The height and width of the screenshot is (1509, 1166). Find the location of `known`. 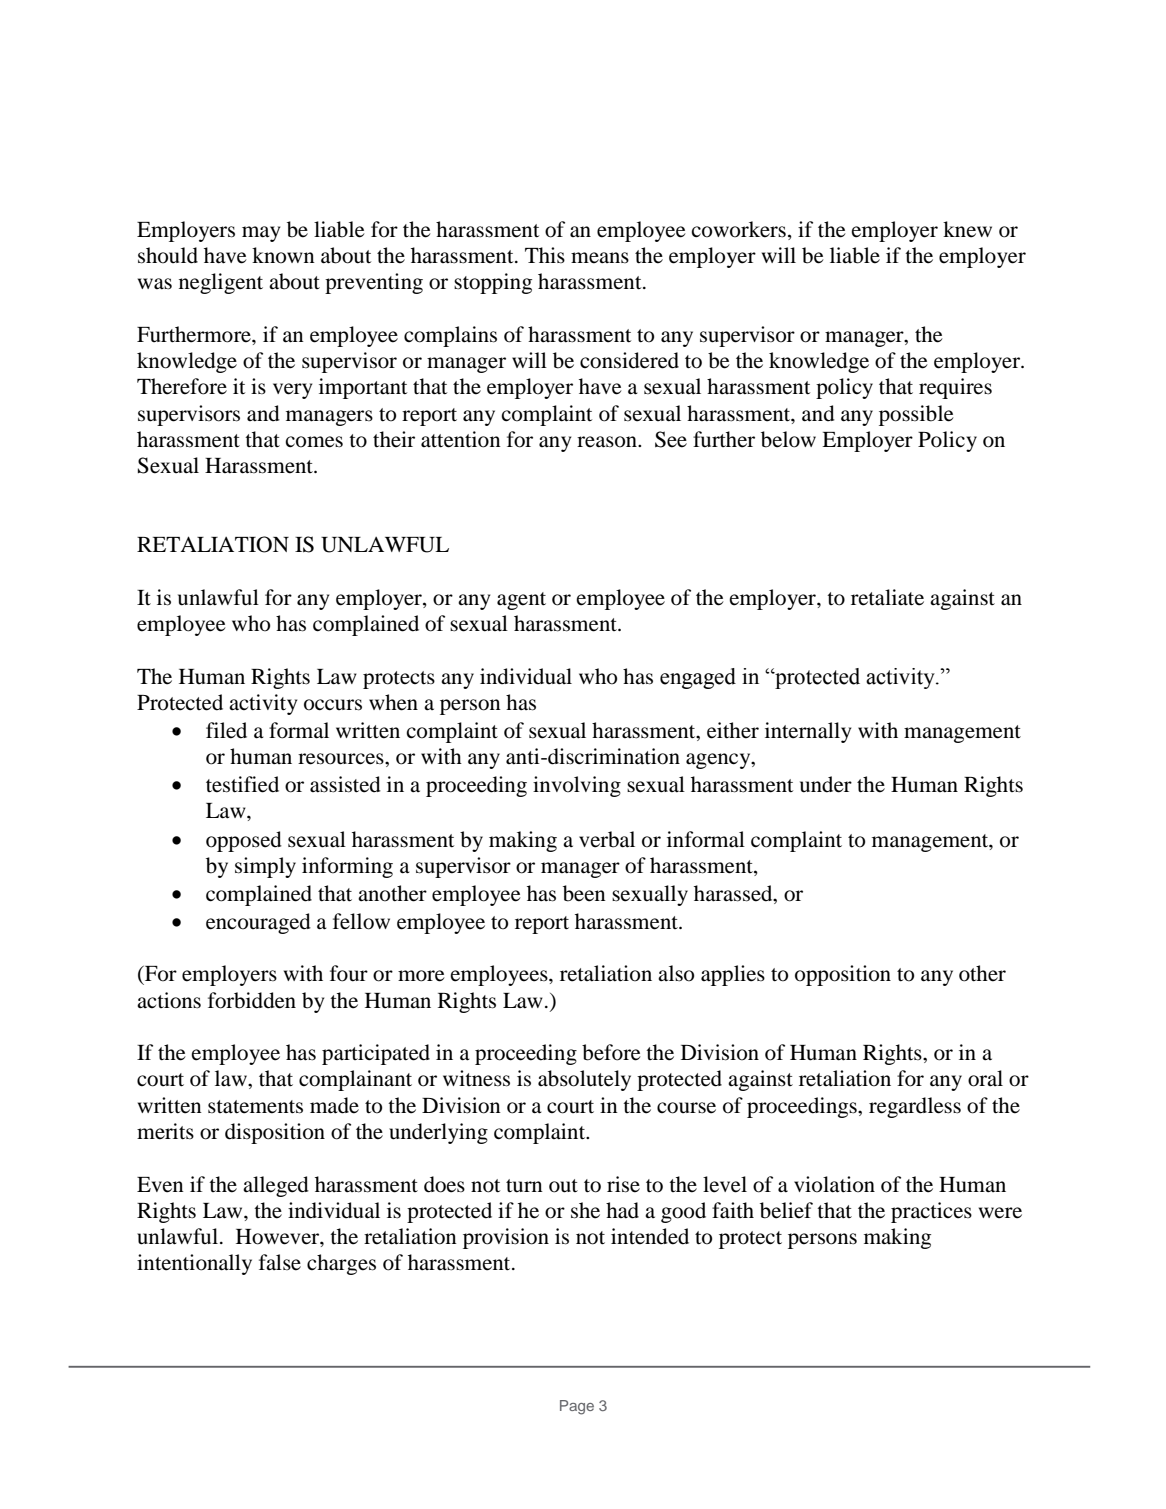

known is located at coordinates (283, 255).
